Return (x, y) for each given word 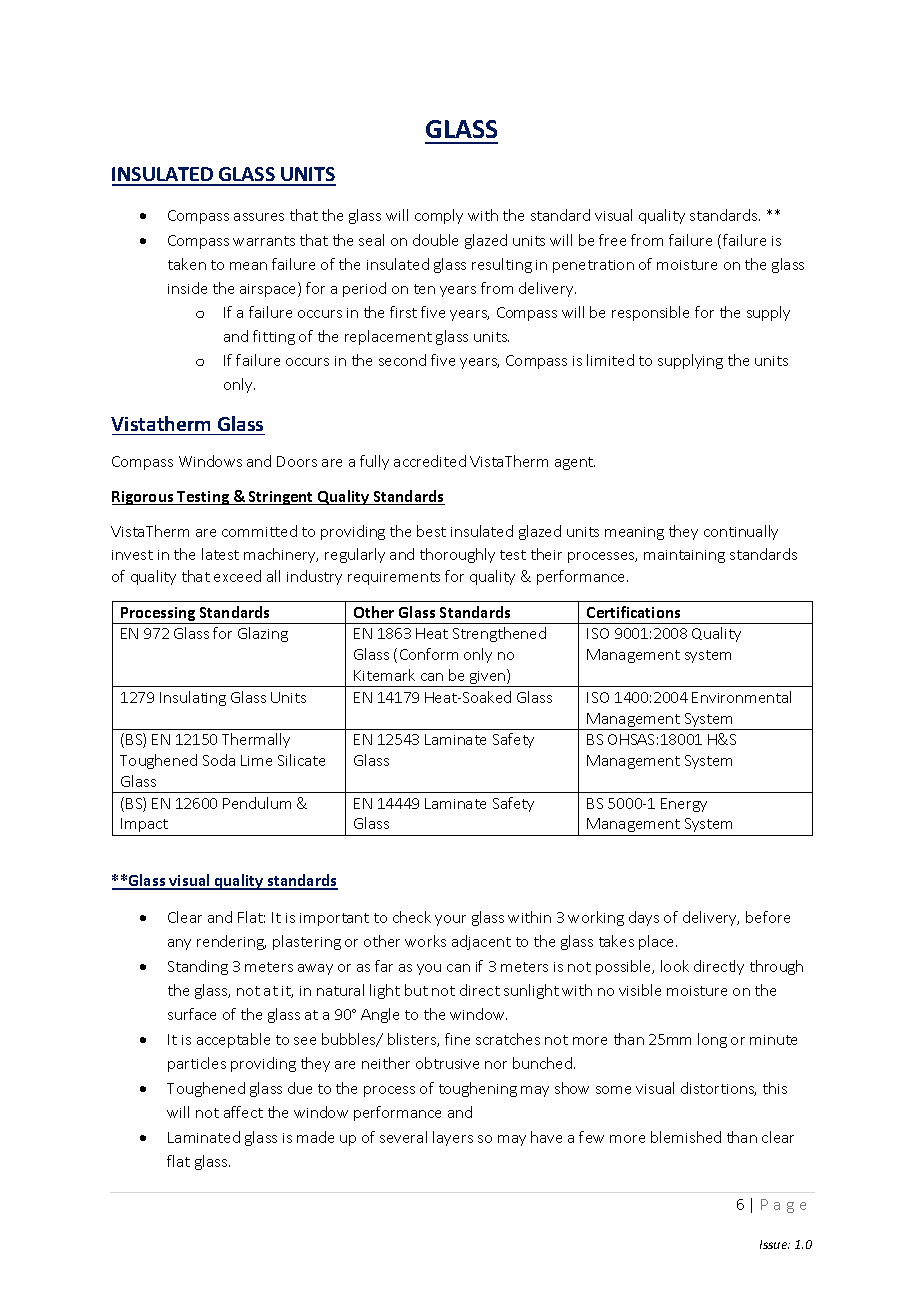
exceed (237, 576)
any (179, 944)
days (644, 918)
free (612, 240)
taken (187, 264)
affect (243, 1112)
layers (453, 1138)
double (435, 240)
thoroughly (457, 555)
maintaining (684, 556)
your (450, 920)
